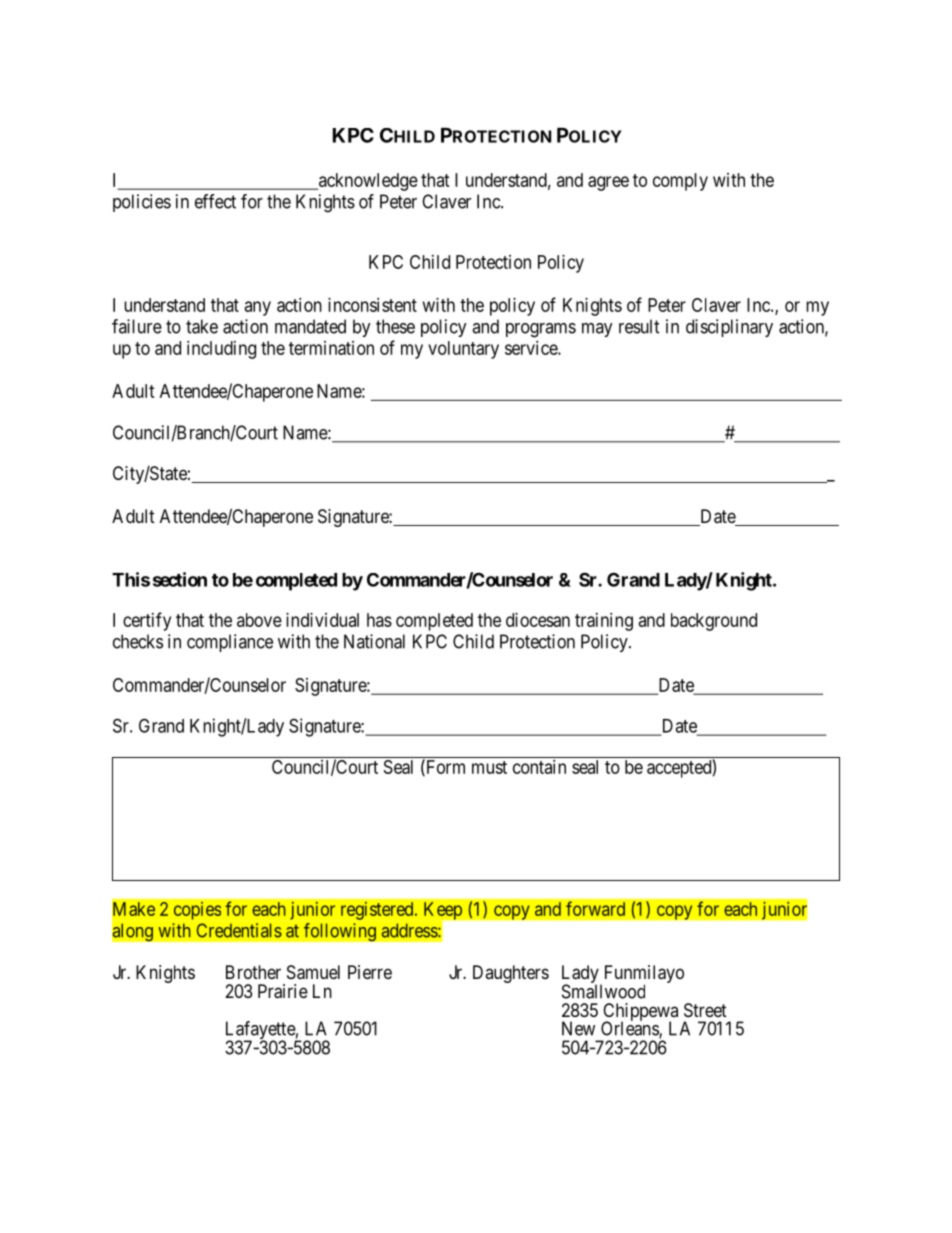 The width and height of the document is (952, 1233). I want to click on compliance, so click(230, 643).
